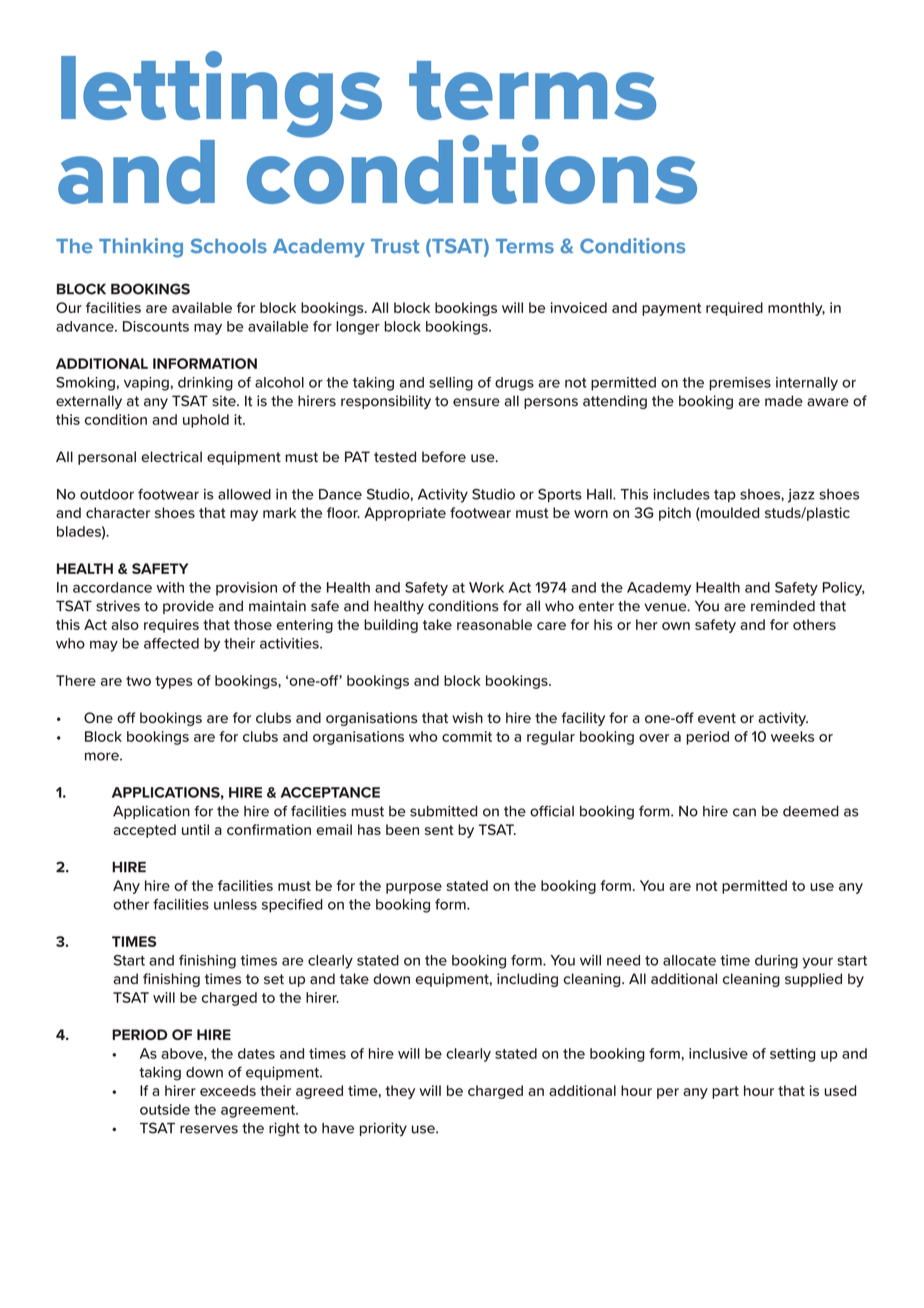  Describe the element at coordinates (486, 587) in the image. I see `Work` at that location.
